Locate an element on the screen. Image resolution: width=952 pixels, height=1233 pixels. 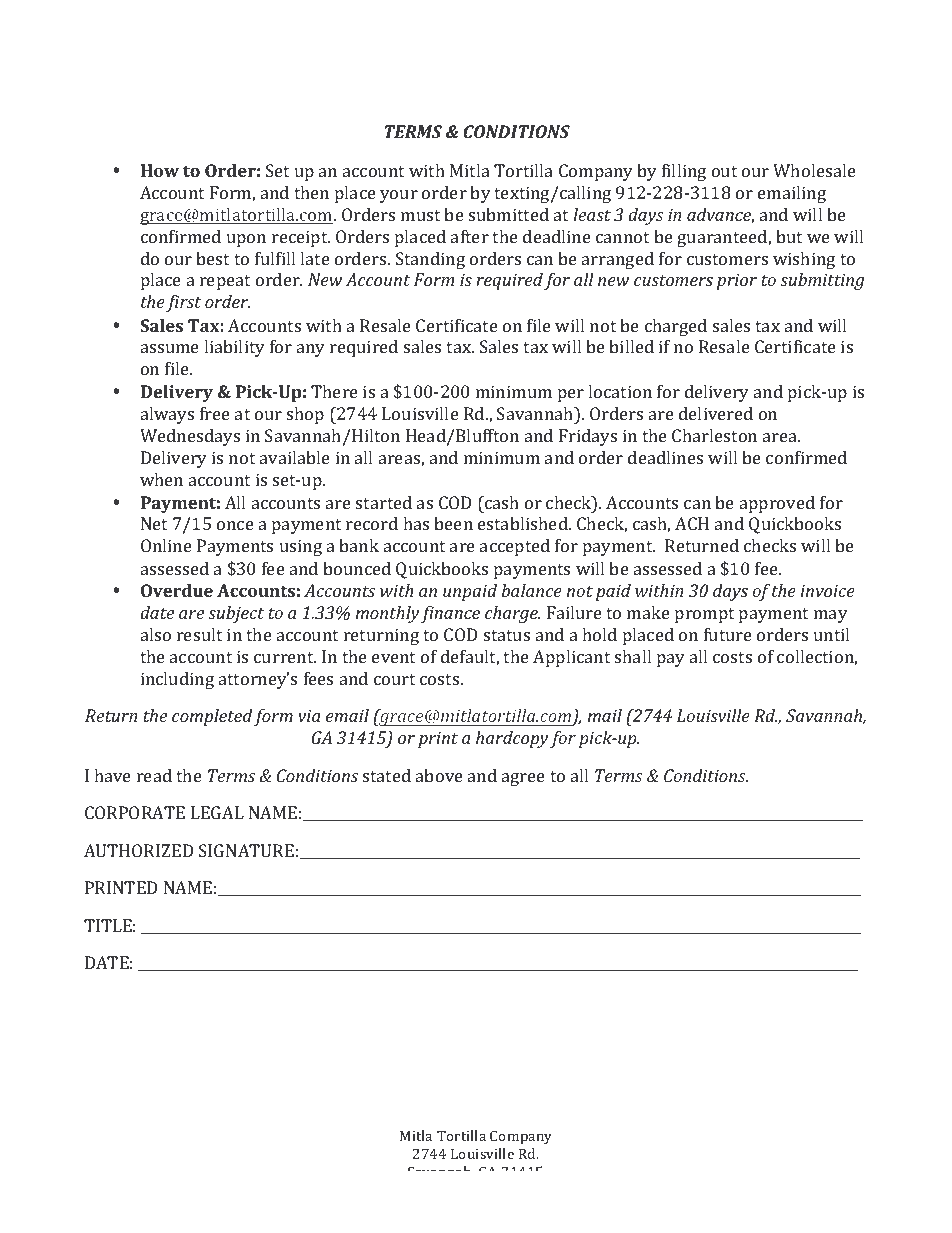
approved is located at coordinates (777, 504).
